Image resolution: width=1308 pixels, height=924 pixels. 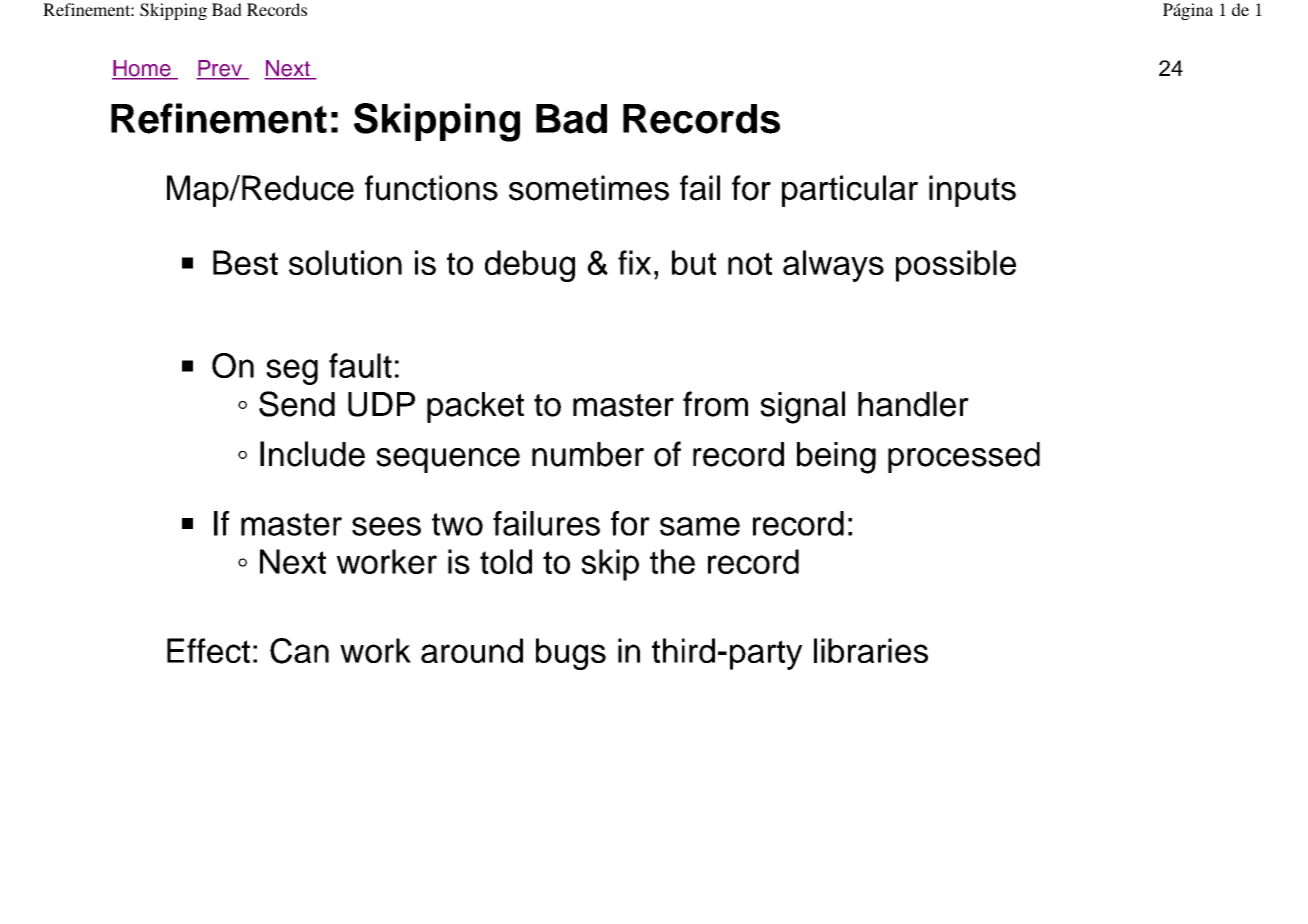 What do you see at coordinates (208, 650) in the screenshot?
I see `Effect` at bounding box center [208, 650].
